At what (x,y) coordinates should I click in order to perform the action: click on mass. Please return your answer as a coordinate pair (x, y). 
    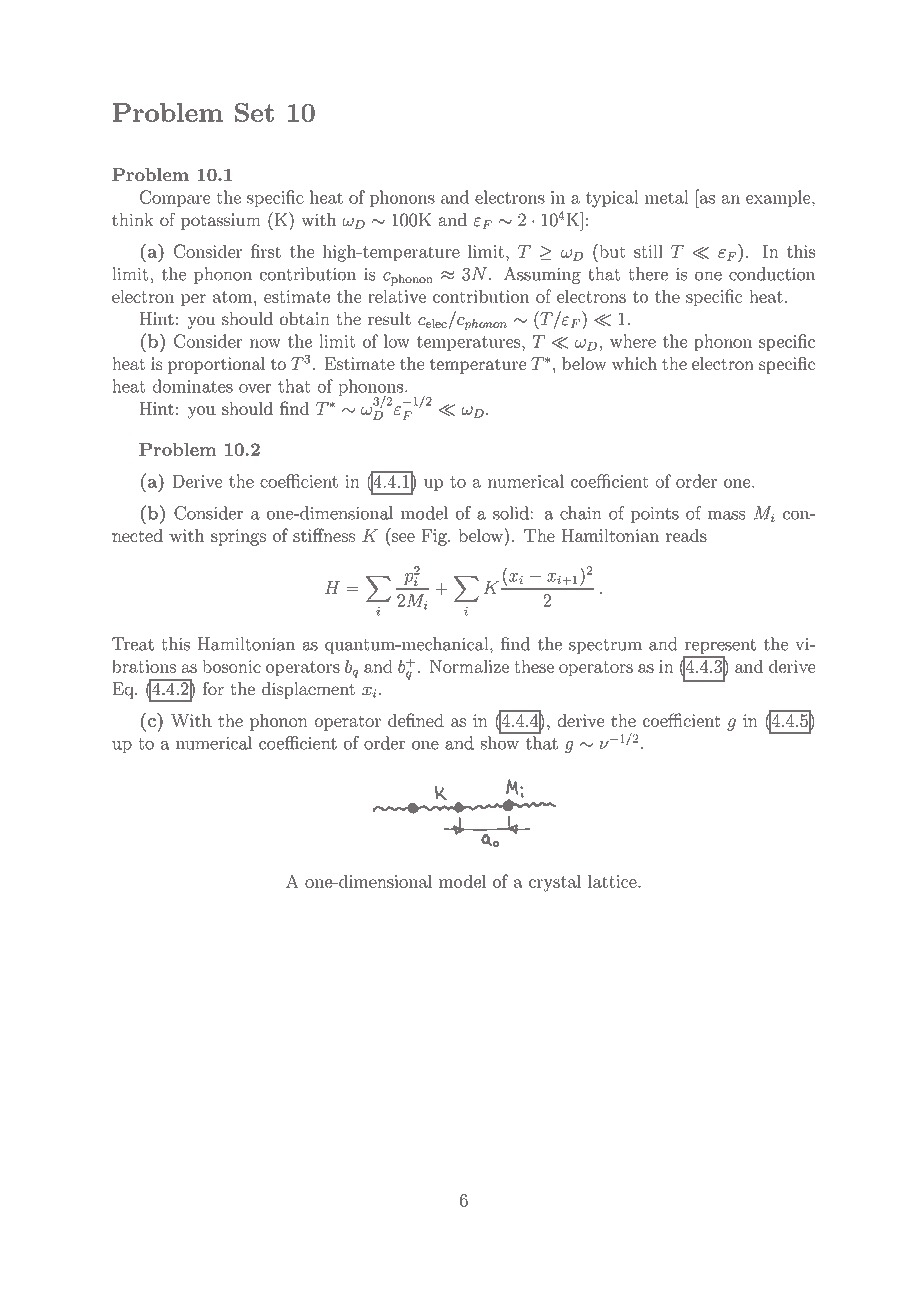
    Looking at the image, I should click on (726, 515).
